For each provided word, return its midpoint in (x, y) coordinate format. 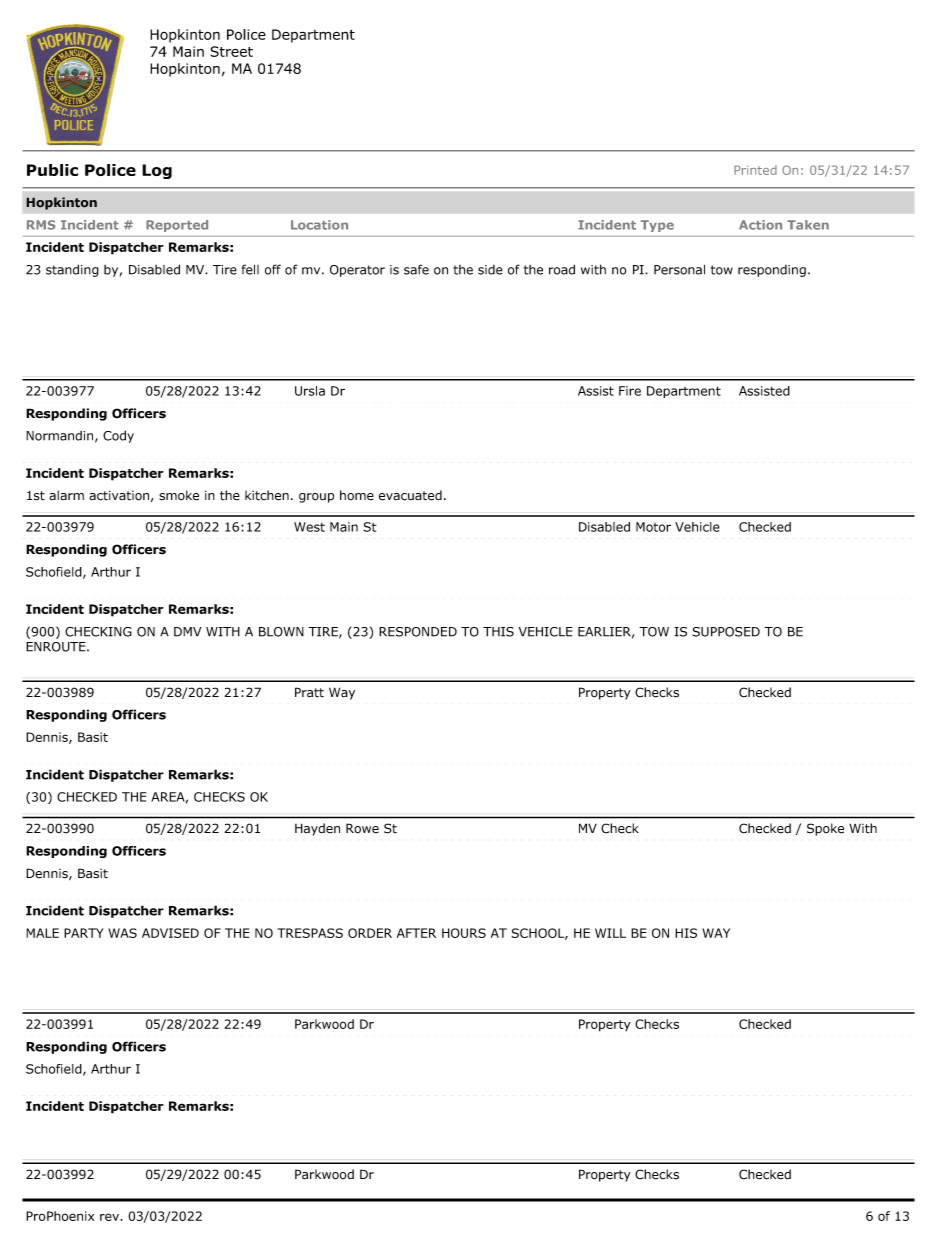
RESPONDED (418, 632)
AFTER (416, 933)
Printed (755, 170)
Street (231, 51)
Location (319, 225)
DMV (187, 632)
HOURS (464, 933)
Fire (630, 391)
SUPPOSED (726, 632)
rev (110, 1217)
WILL (610, 933)
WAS (123, 933)
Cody (118, 436)
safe (416, 269)
